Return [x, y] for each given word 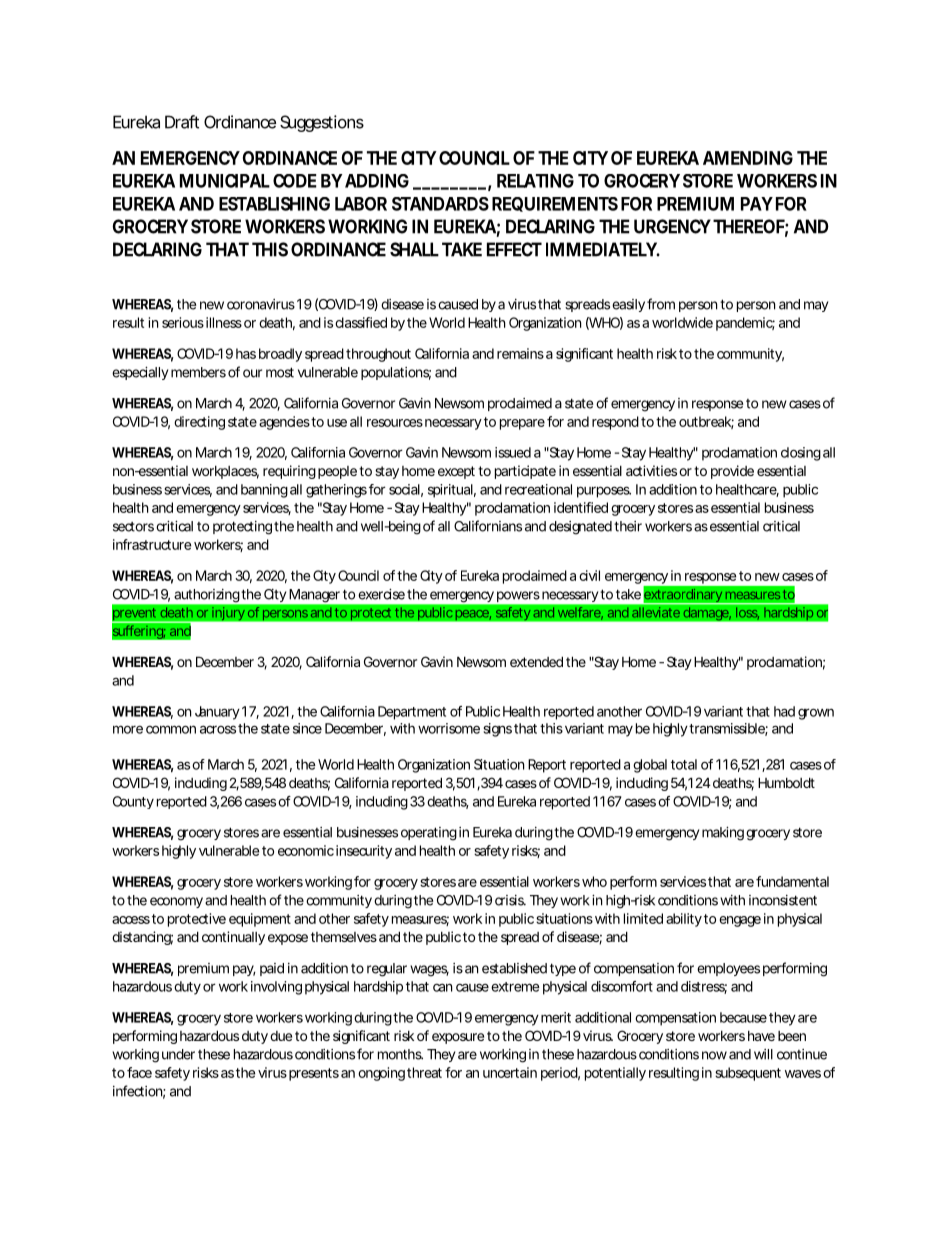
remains [520, 353]
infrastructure [152, 544]
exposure [458, 1038]
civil [589, 575]
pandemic [745, 324]
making [723, 834]
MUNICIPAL [225, 181]
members [198, 372]
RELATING [535, 181]
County [133, 802]
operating [429, 834]
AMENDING [748, 158]
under [178, 1054]
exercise [381, 594]
